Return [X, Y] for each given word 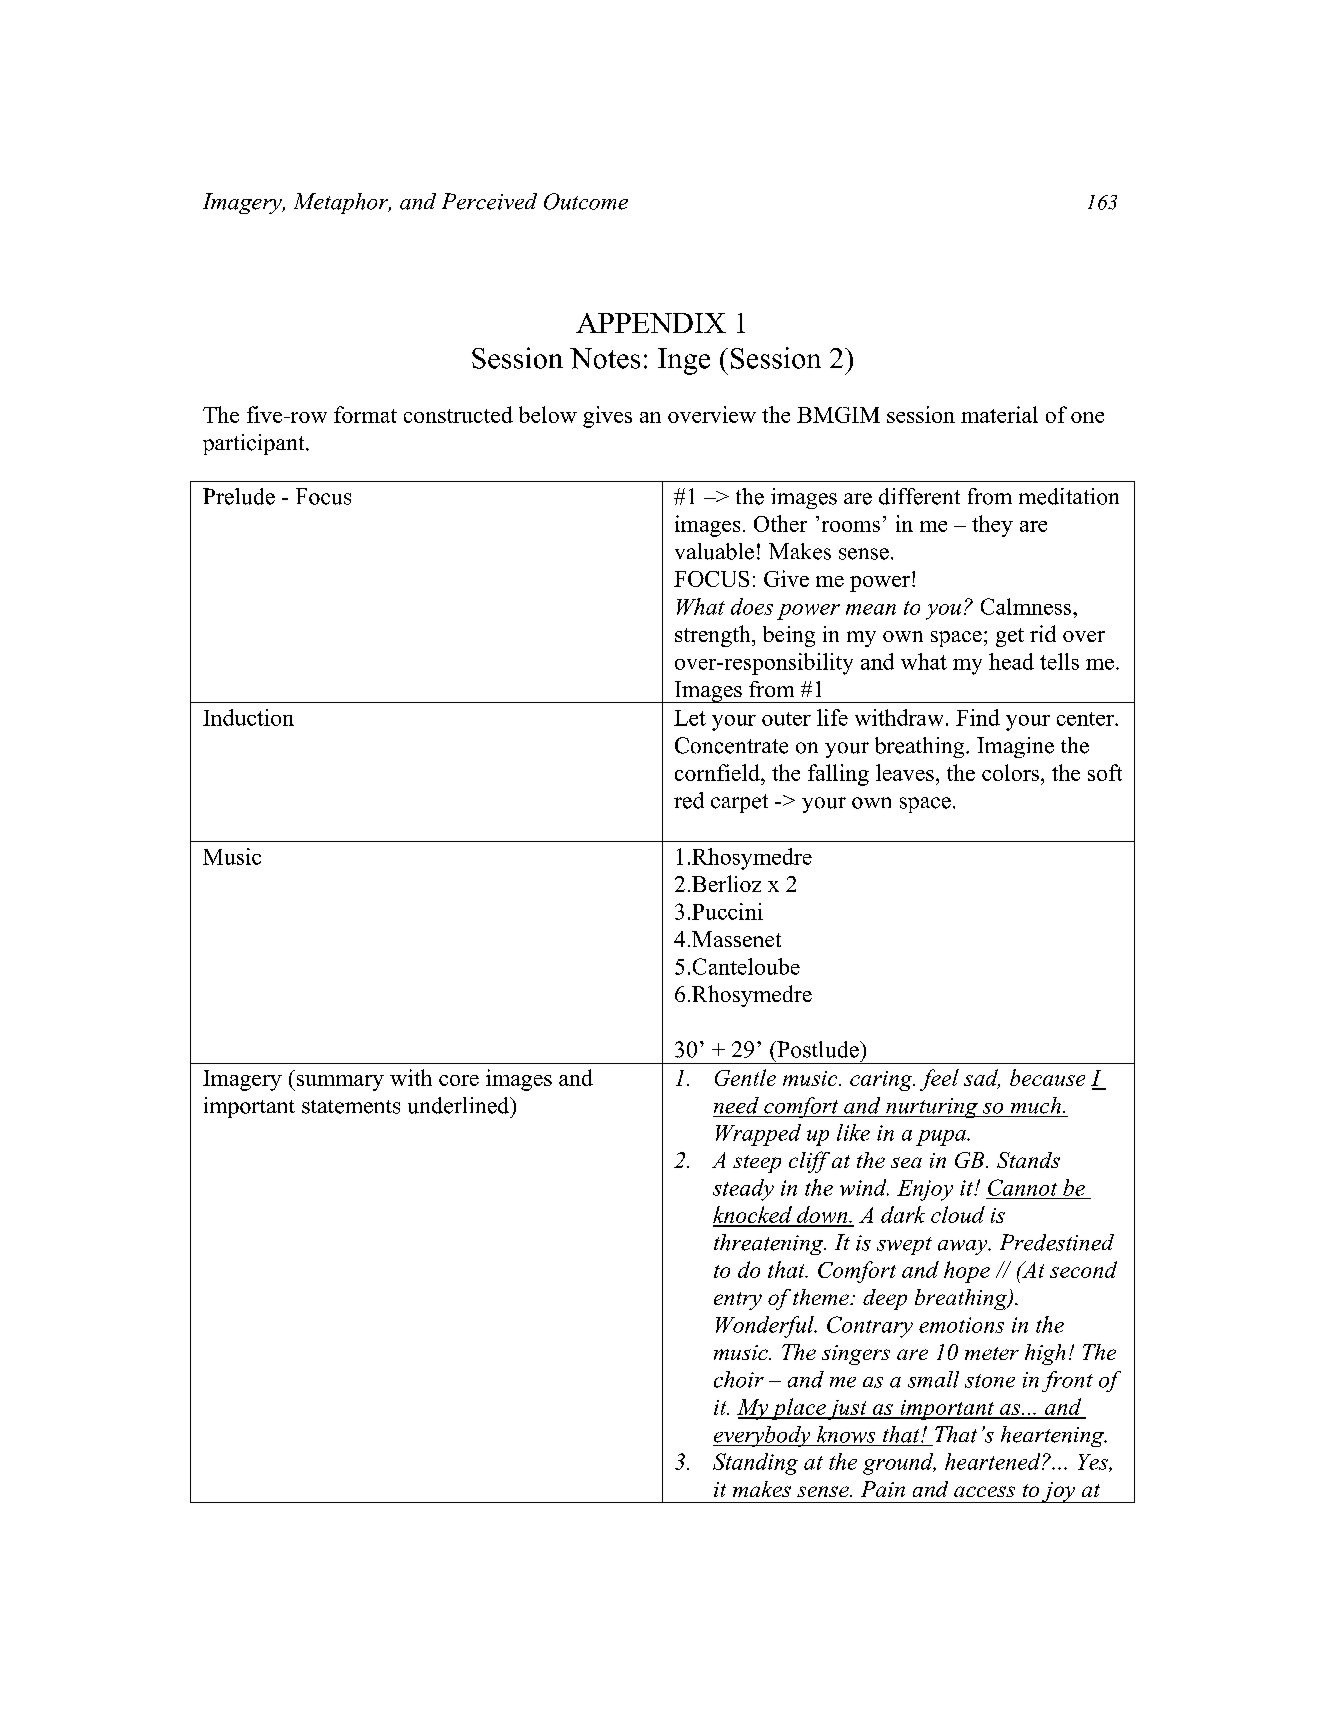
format [365, 414]
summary [339, 1083]
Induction [248, 717]
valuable [714, 551]
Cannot [1022, 1187]
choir [739, 1379]
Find [978, 717]
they [992, 526]
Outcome [586, 201]
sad [982, 1079]
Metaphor [342, 203]
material [999, 414]
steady [743, 1190]
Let [690, 718]
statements [351, 1107]
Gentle [745, 1077]
